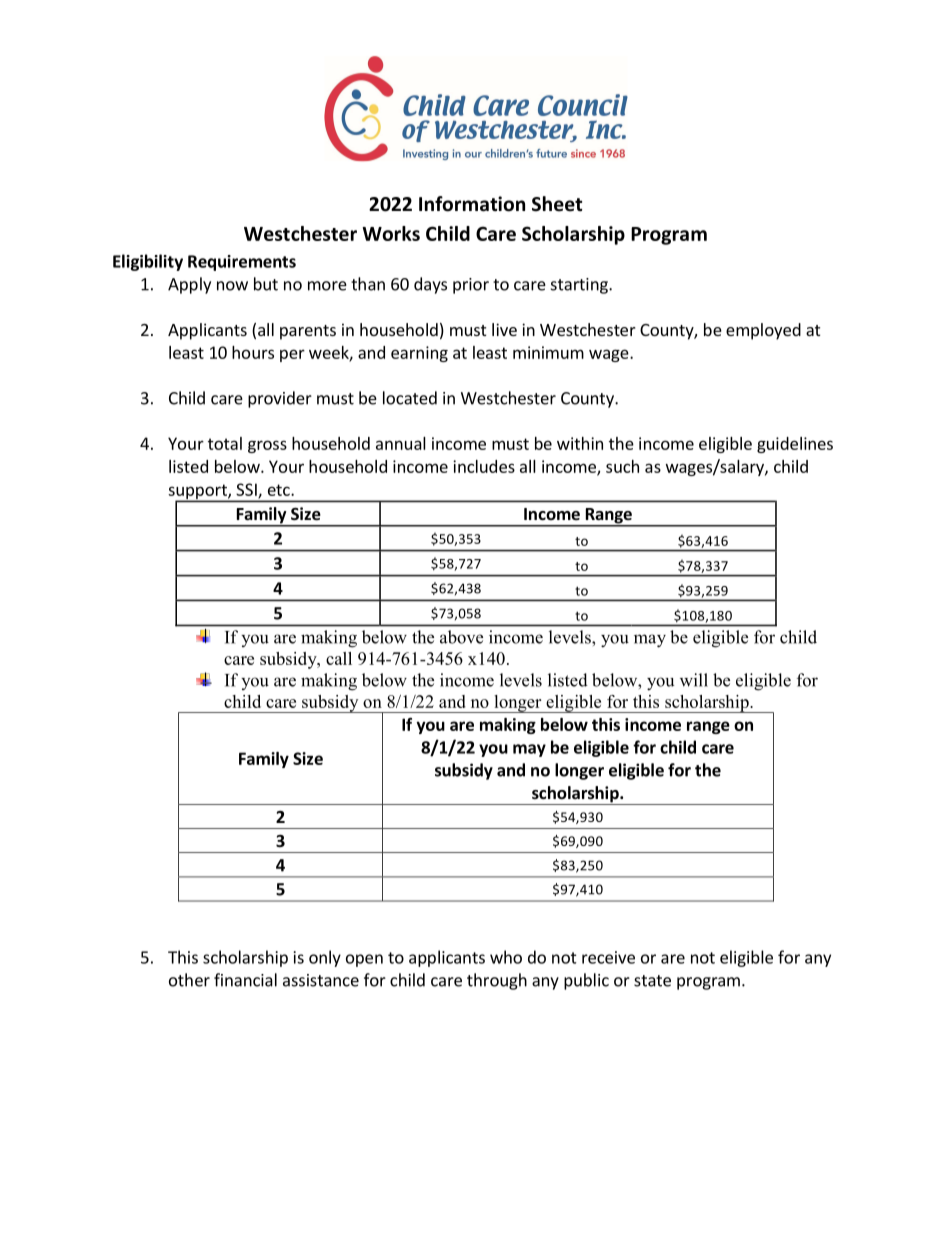  I want to click on Information, so click(472, 204).
